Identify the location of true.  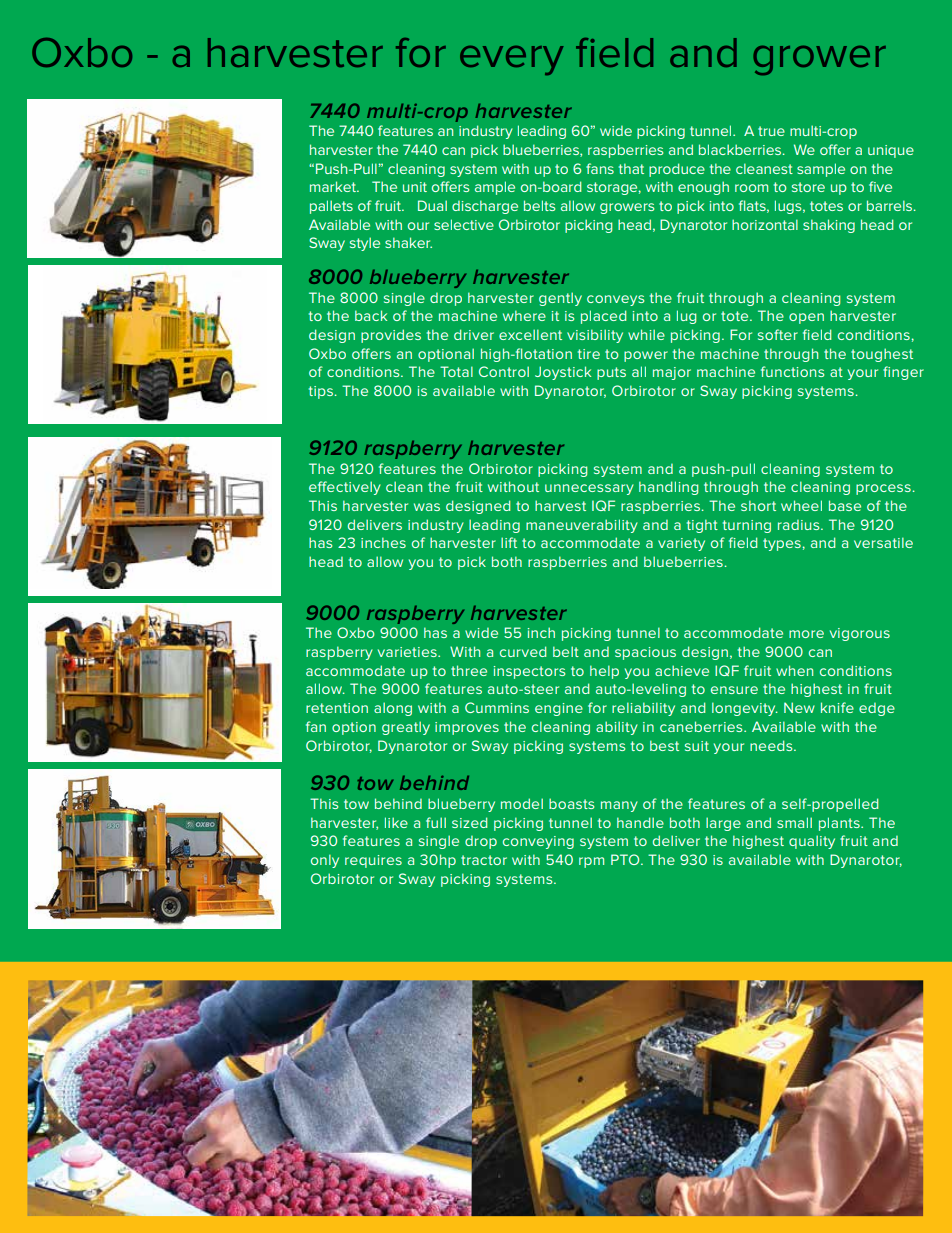
(771, 131).
